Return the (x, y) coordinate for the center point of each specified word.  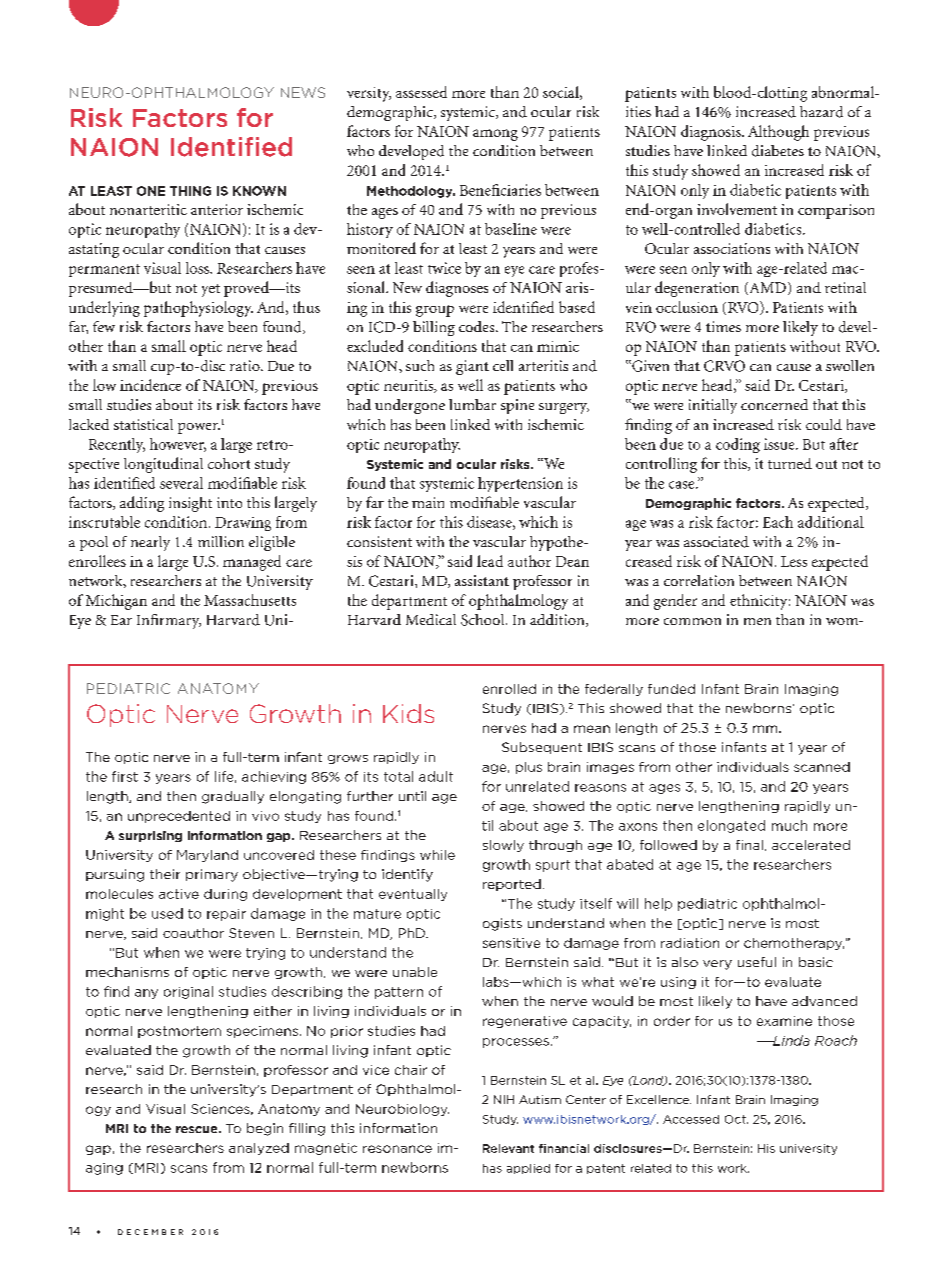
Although (778, 133)
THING (190, 191)
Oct (736, 1119)
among (495, 135)
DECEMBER (150, 1232)
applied (528, 1169)
